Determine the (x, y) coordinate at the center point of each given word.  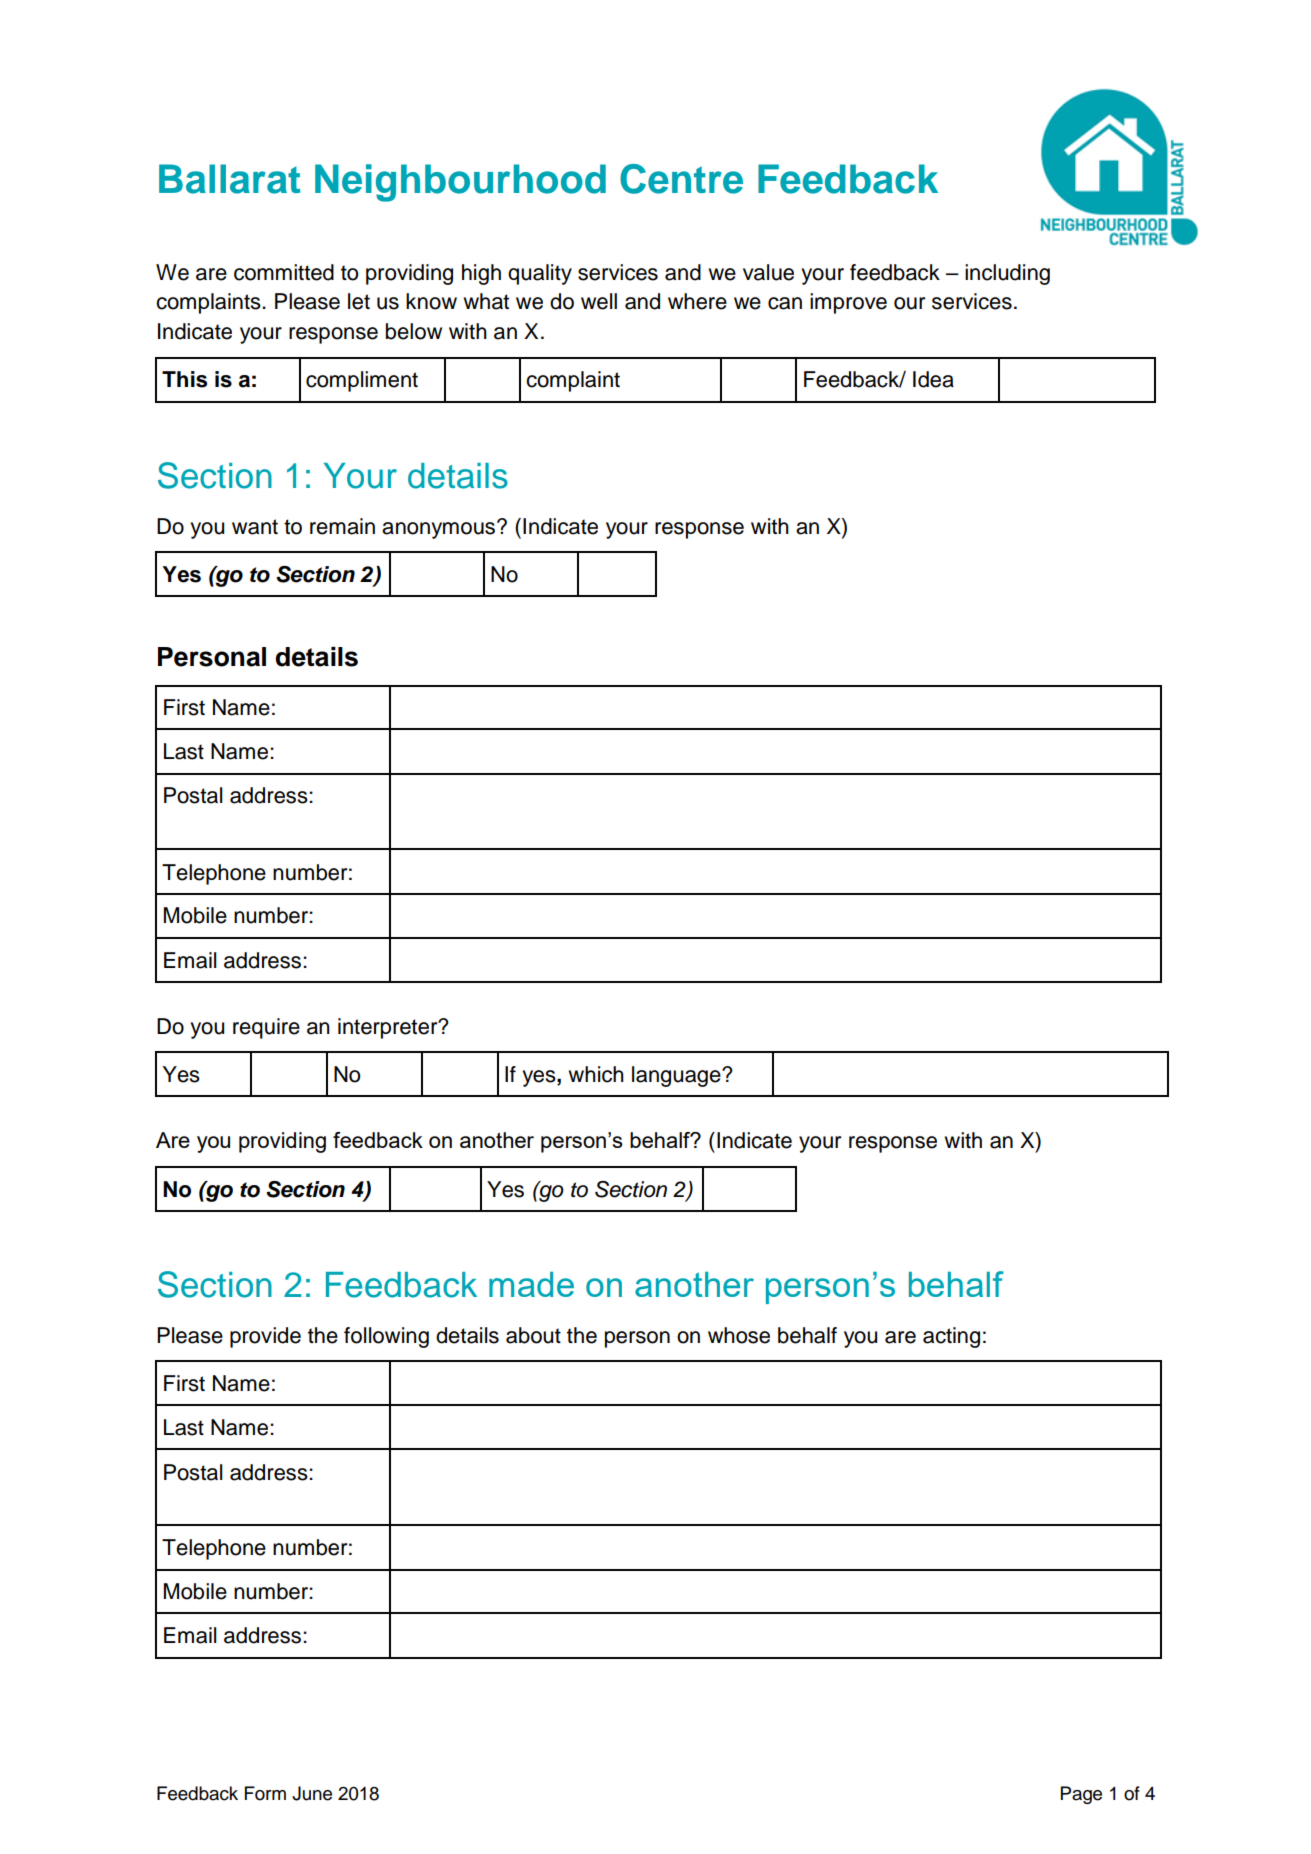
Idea (933, 379)
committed (284, 272)
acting (951, 1337)
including (1007, 274)
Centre (681, 179)
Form (265, 1793)
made (531, 1284)
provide (265, 1337)
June (312, 1793)
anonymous (440, 529)
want (255, 527)
